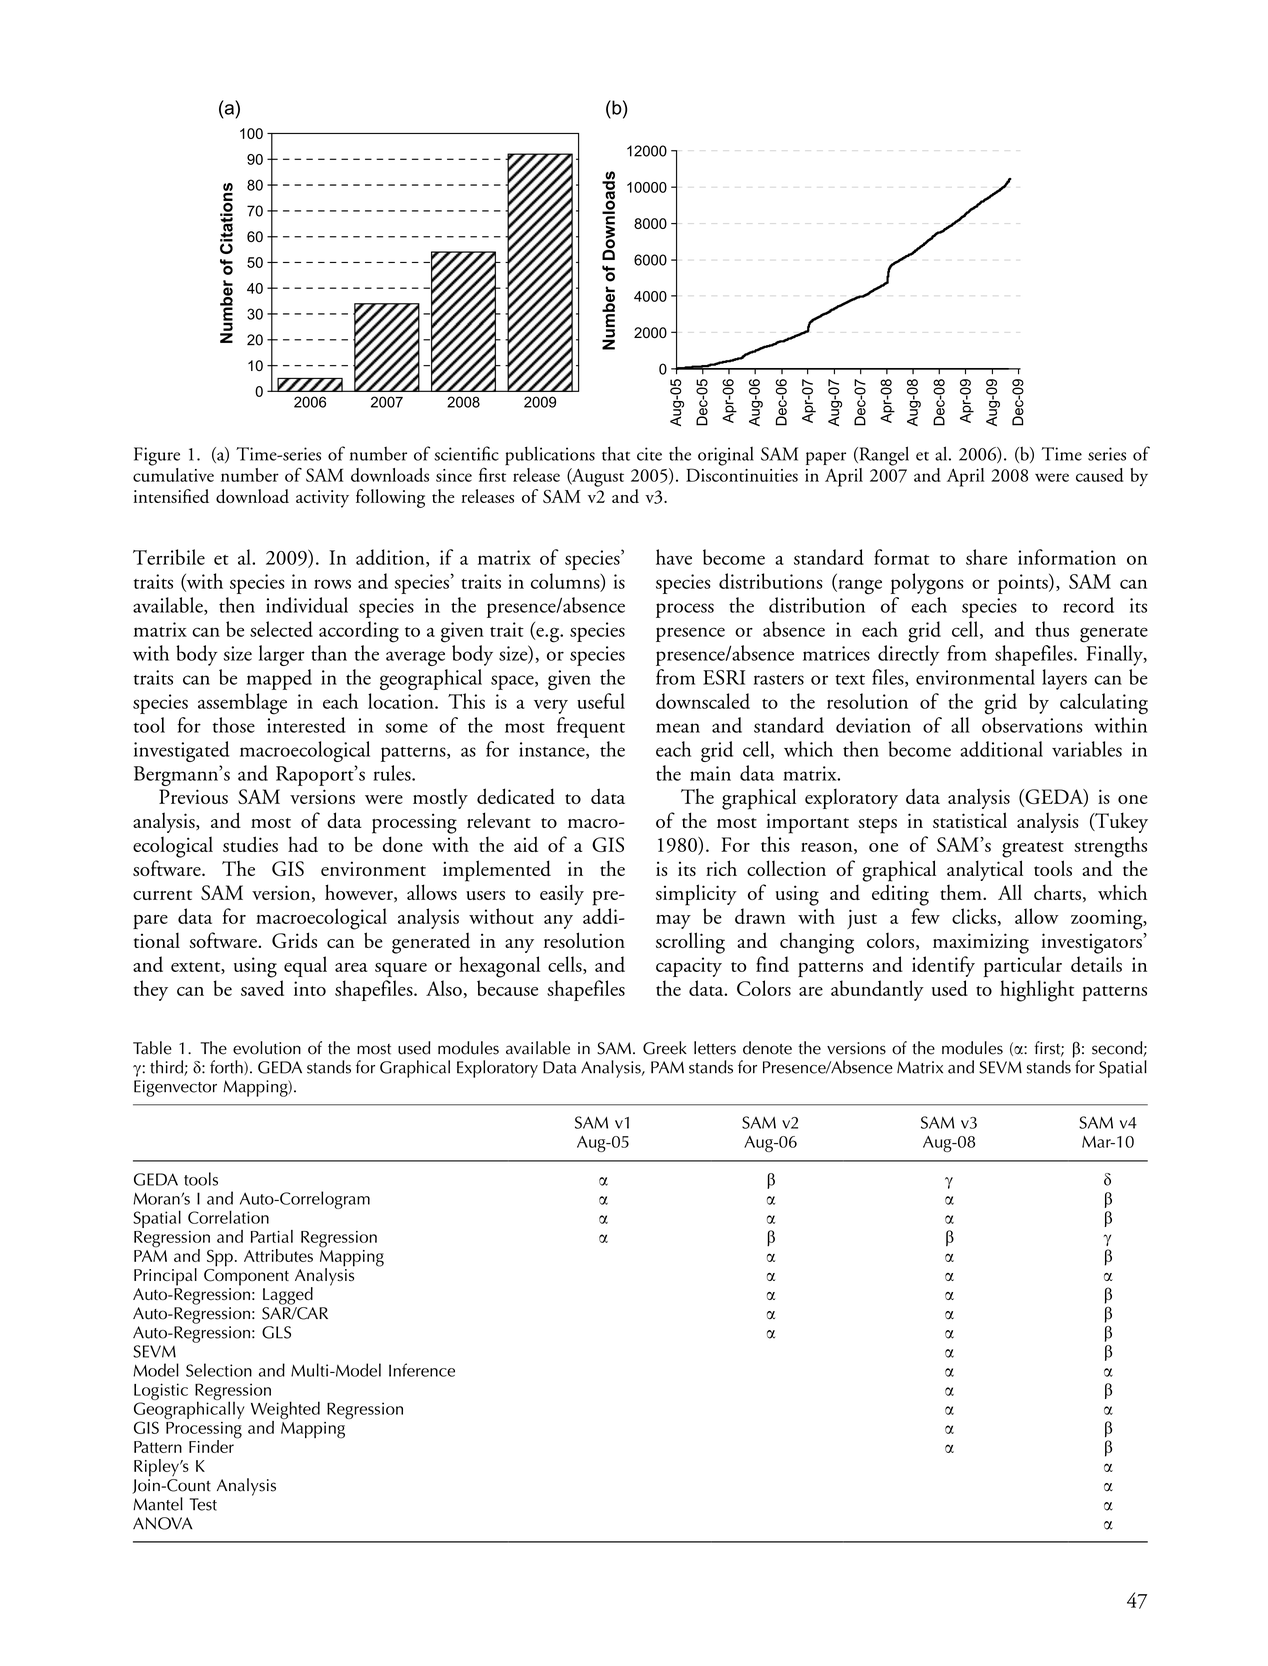 This document has height=1666, width=1268. I want to click on Inference, so click(422, 1370).
